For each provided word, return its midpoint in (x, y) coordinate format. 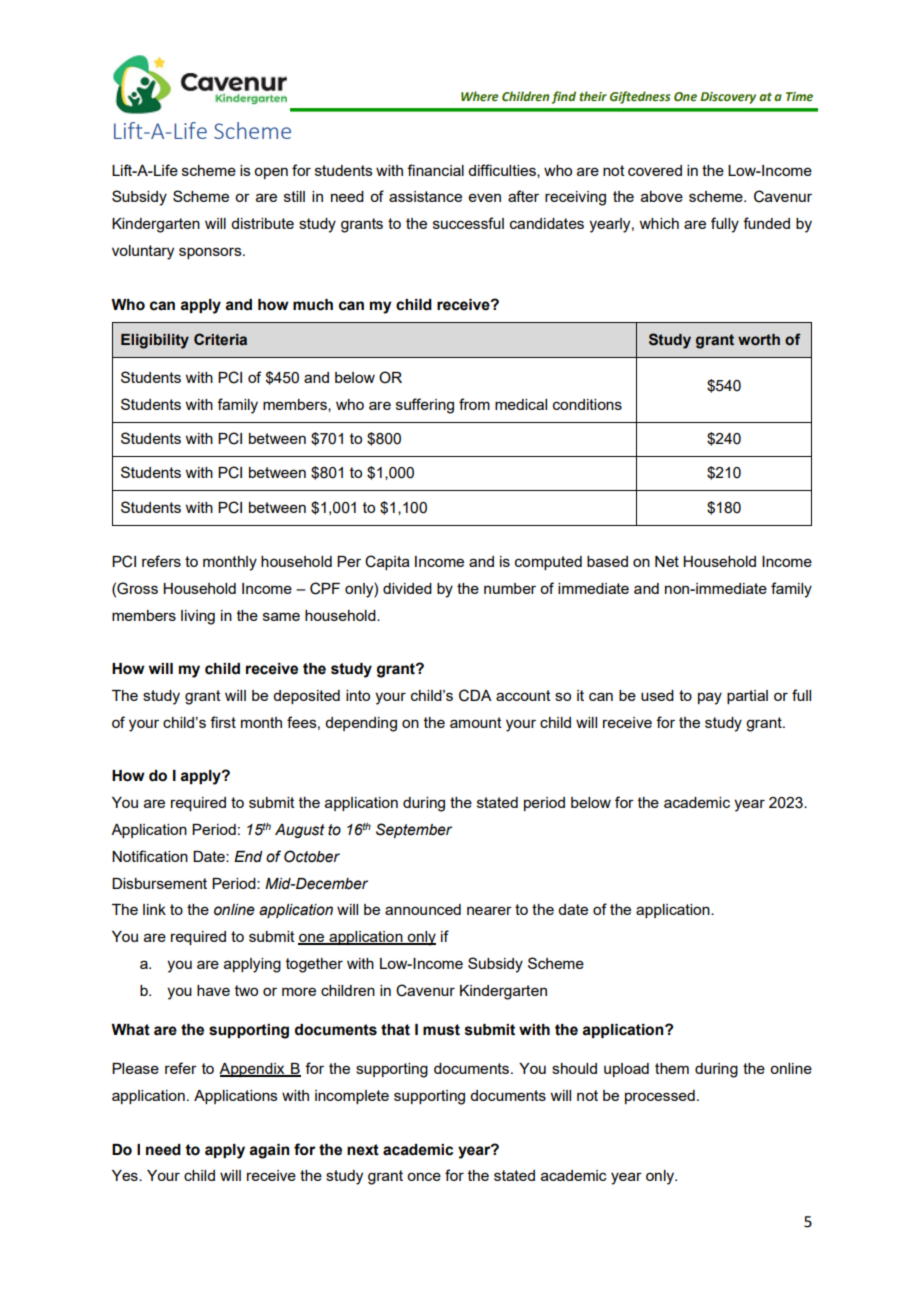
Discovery (728, 98)
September (414, 830)
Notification (150, 856)
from (474, 404)
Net (667, 561)
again (269, 1151)
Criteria (220, 339)
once (424, 1176)
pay (710, 698)
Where (480, 96)
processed (660, 1097)
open (271, 173)
